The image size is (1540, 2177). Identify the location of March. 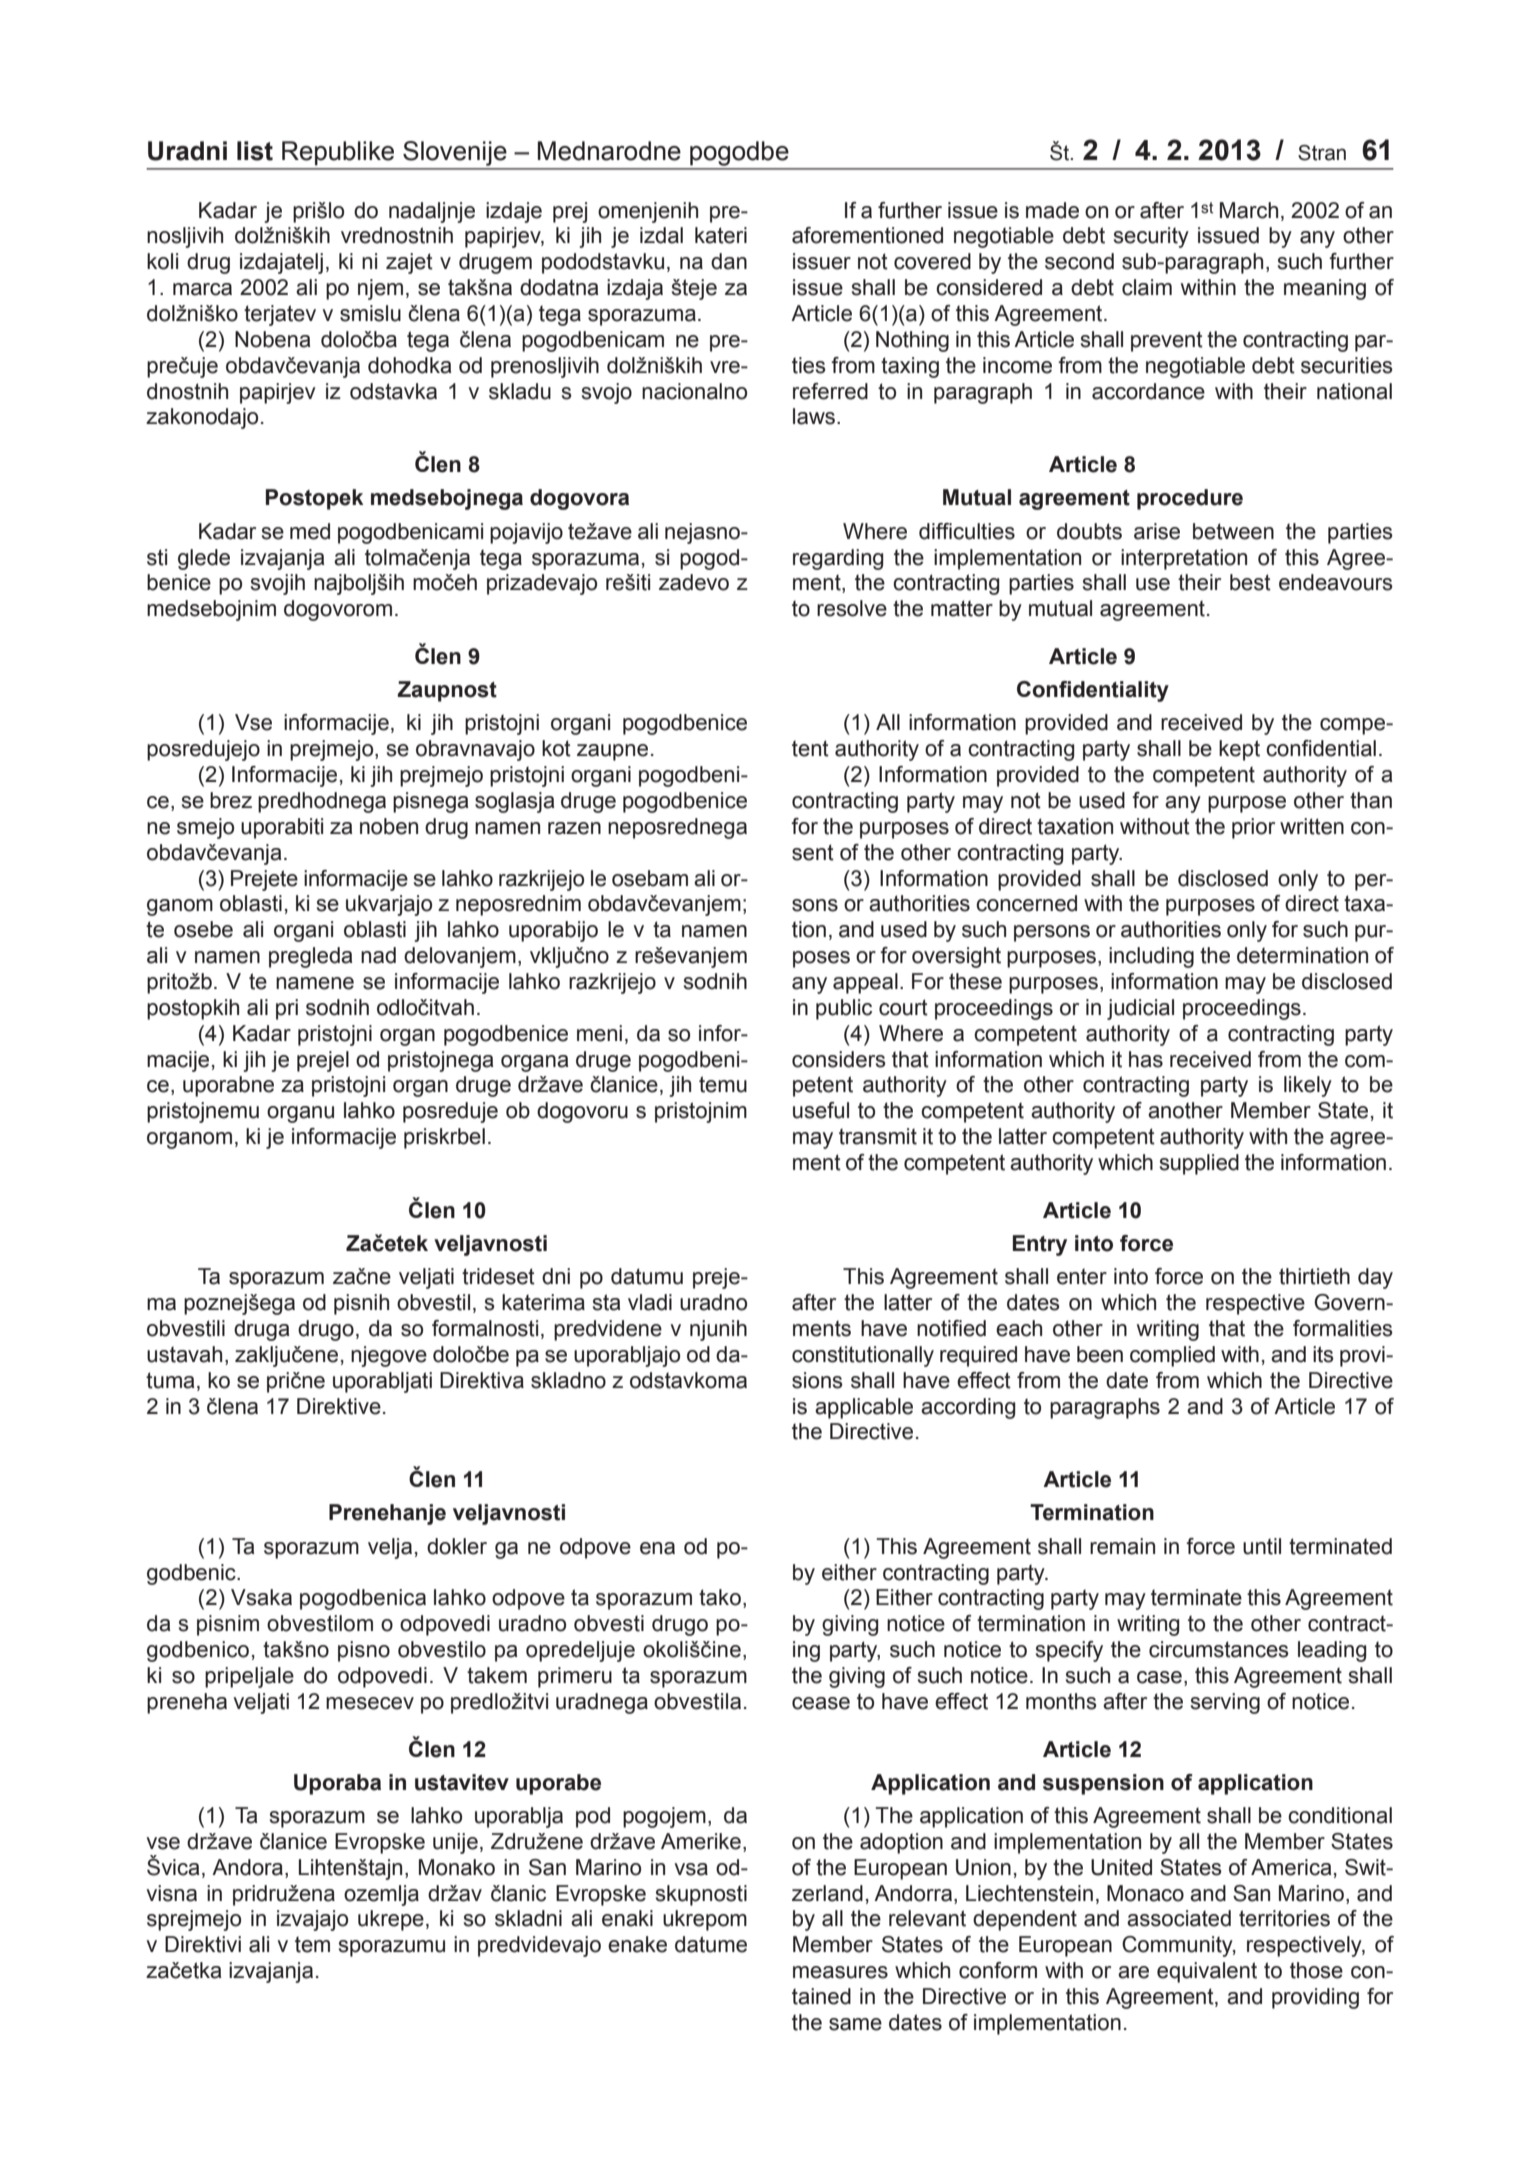
(1249, 210).
